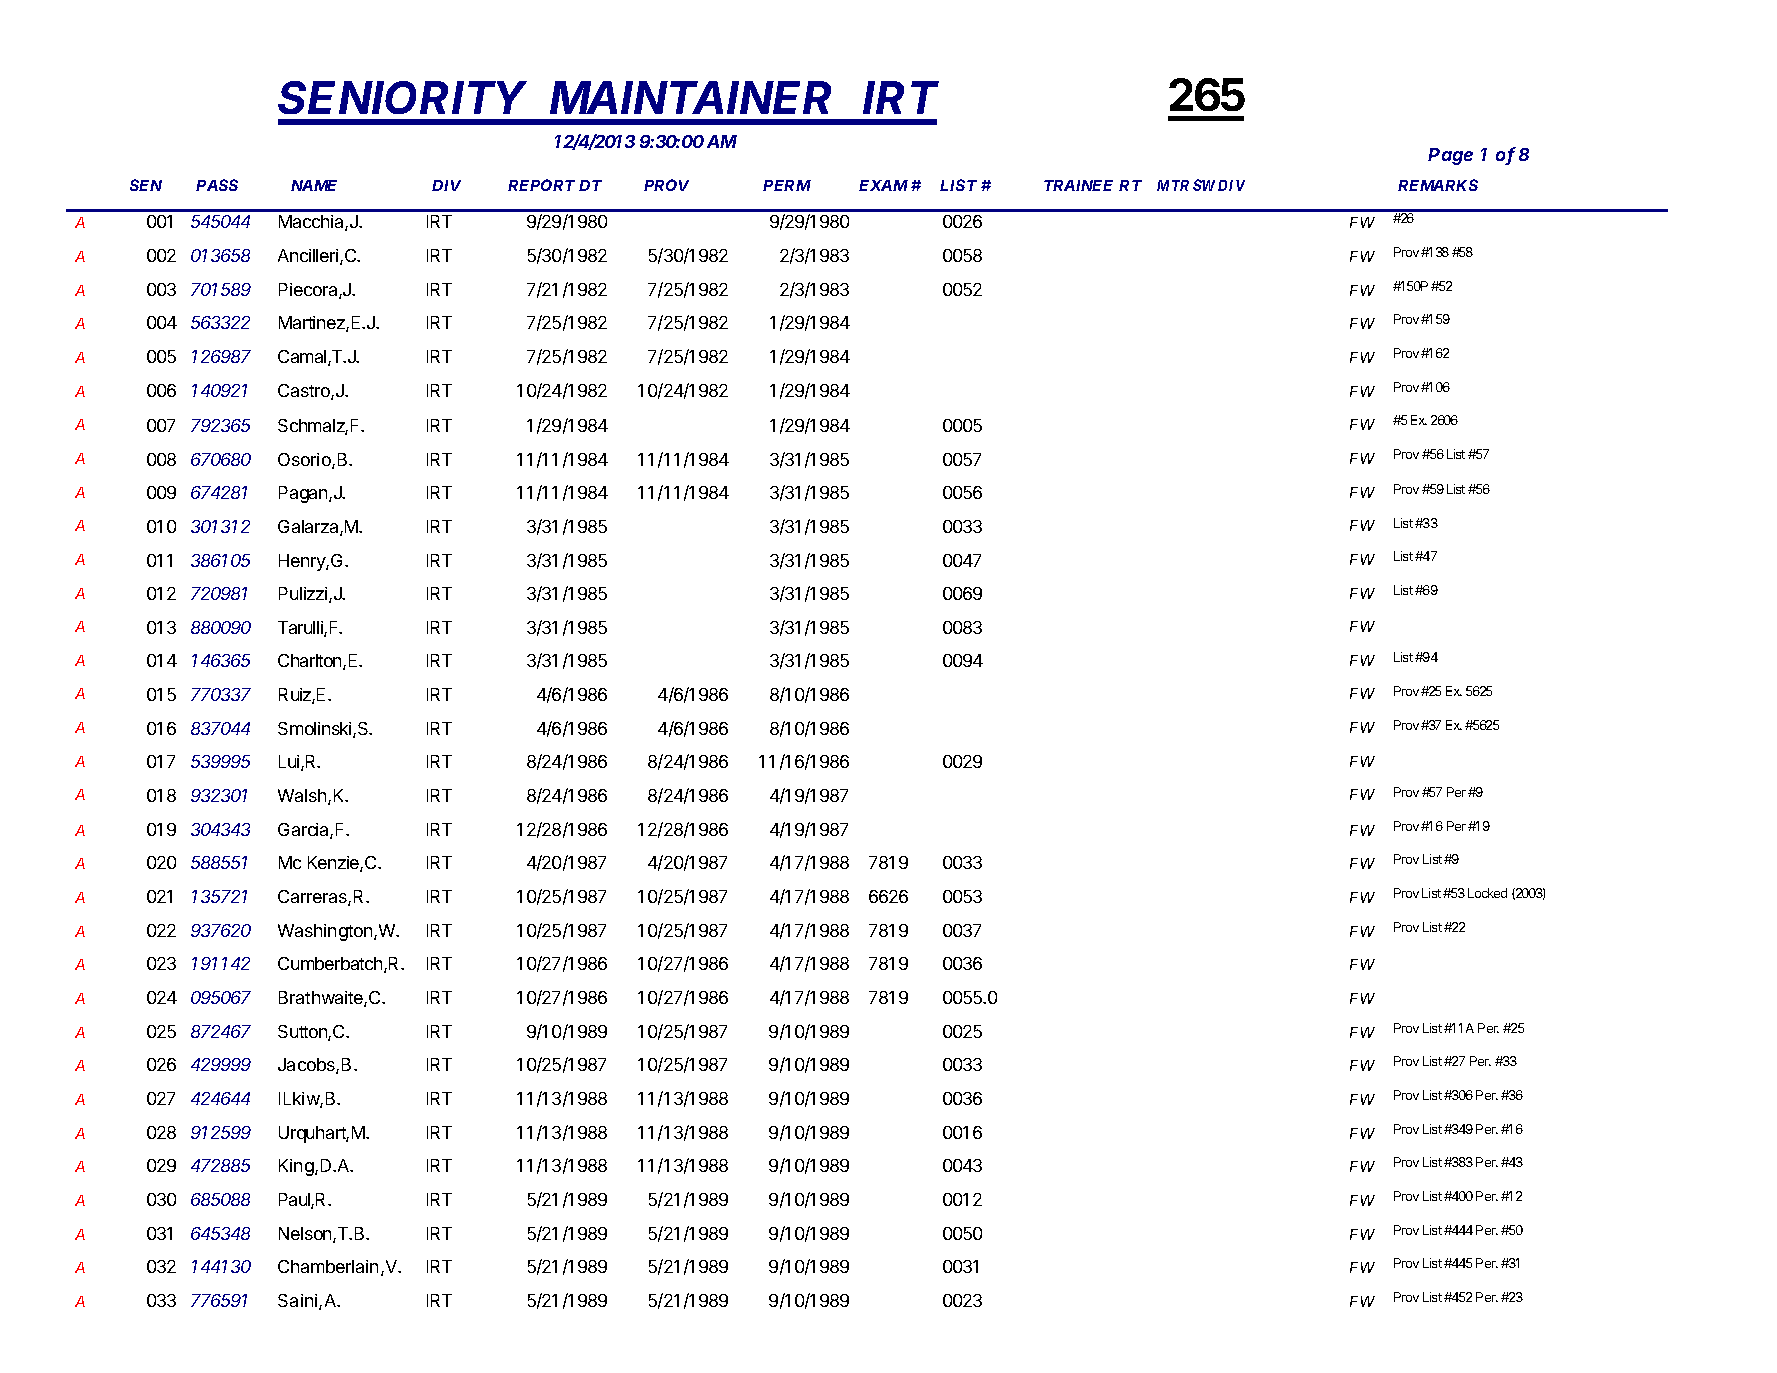 The width and height of the screenshot is (1777, 1373). Describe the element at coordinates (1450, 156) in the screenshot. I see `Page` at that location.
